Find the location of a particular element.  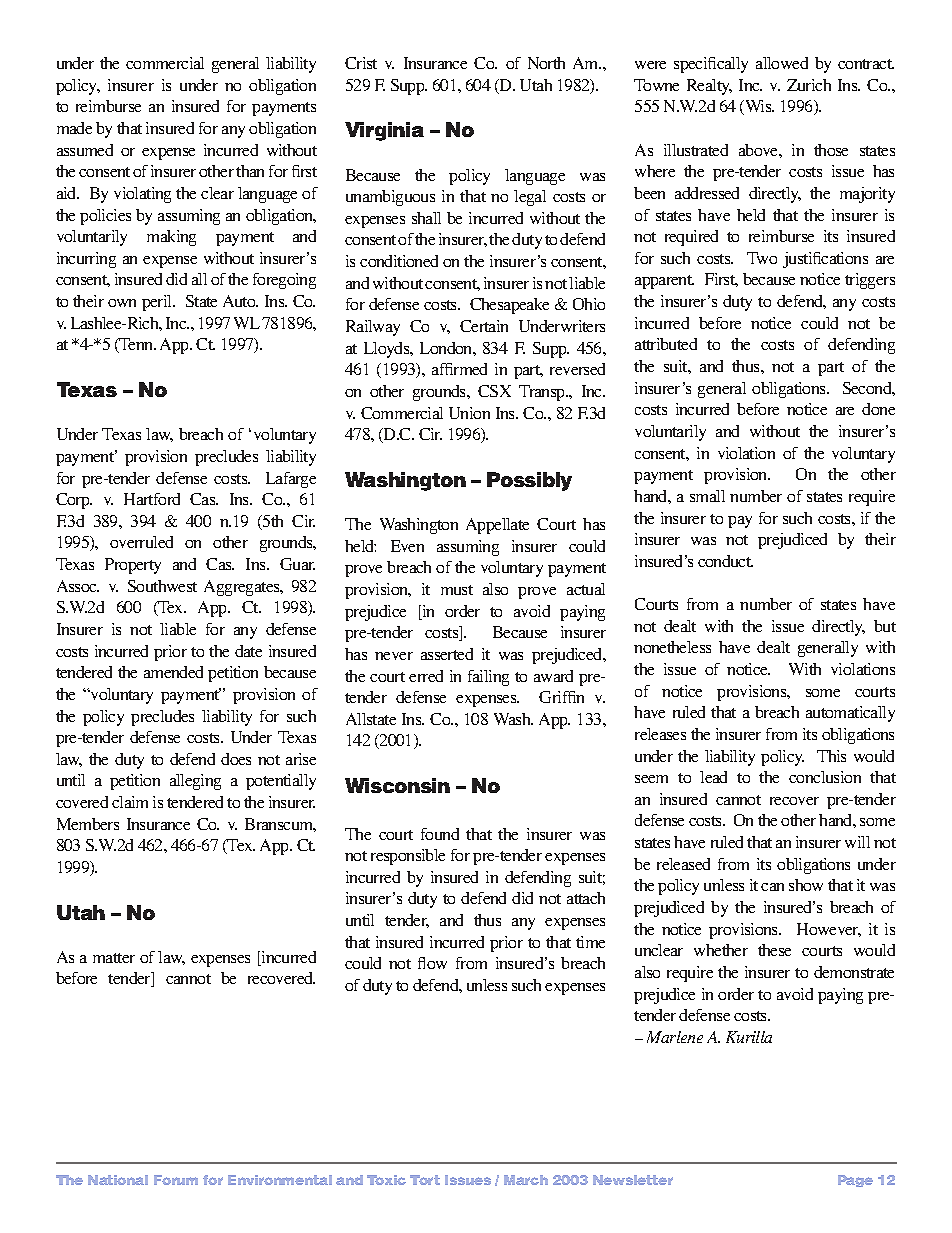

Tort is located at coordinates (425, 1180).
